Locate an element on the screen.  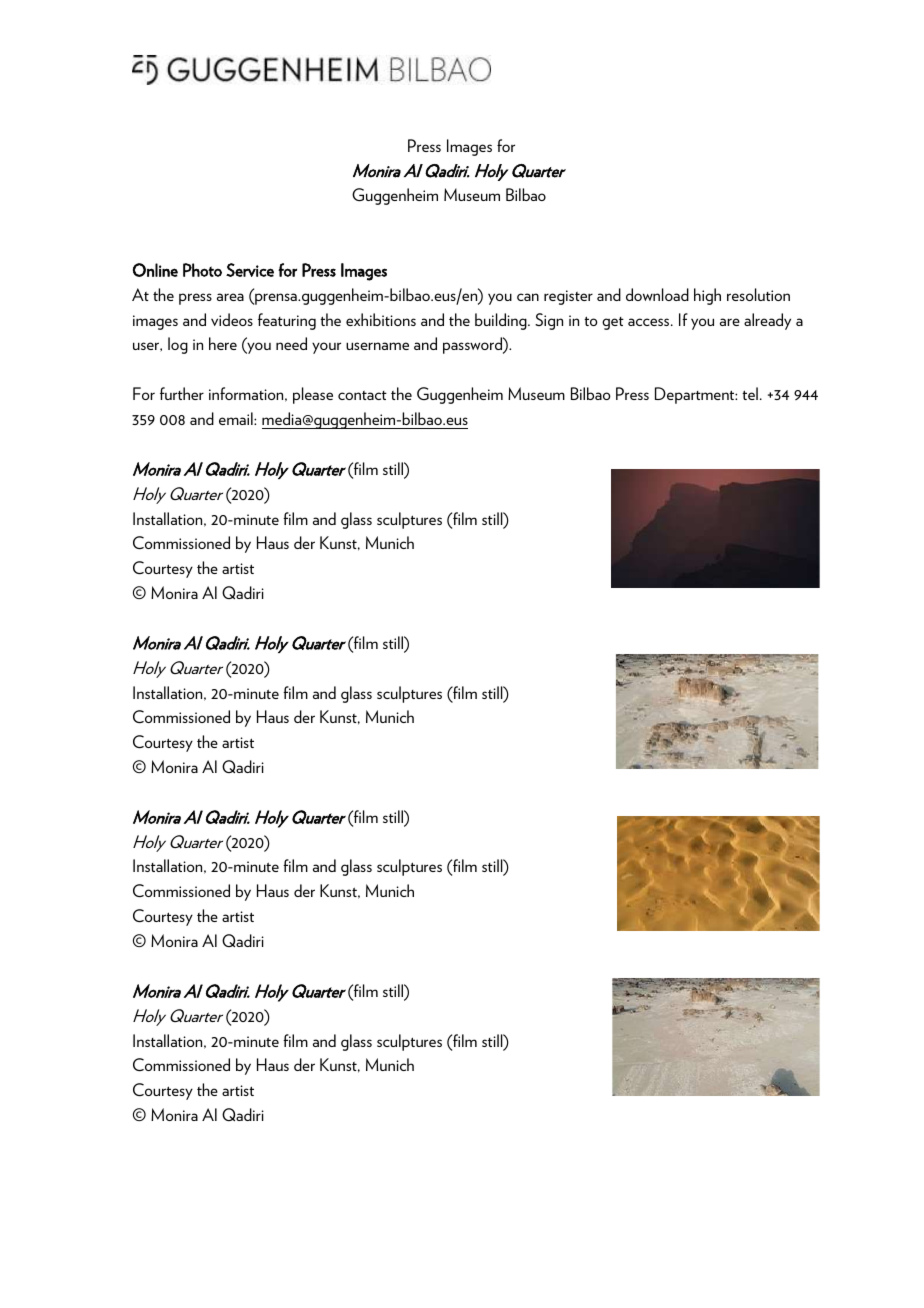
download is located at coordinates (657, 294).
